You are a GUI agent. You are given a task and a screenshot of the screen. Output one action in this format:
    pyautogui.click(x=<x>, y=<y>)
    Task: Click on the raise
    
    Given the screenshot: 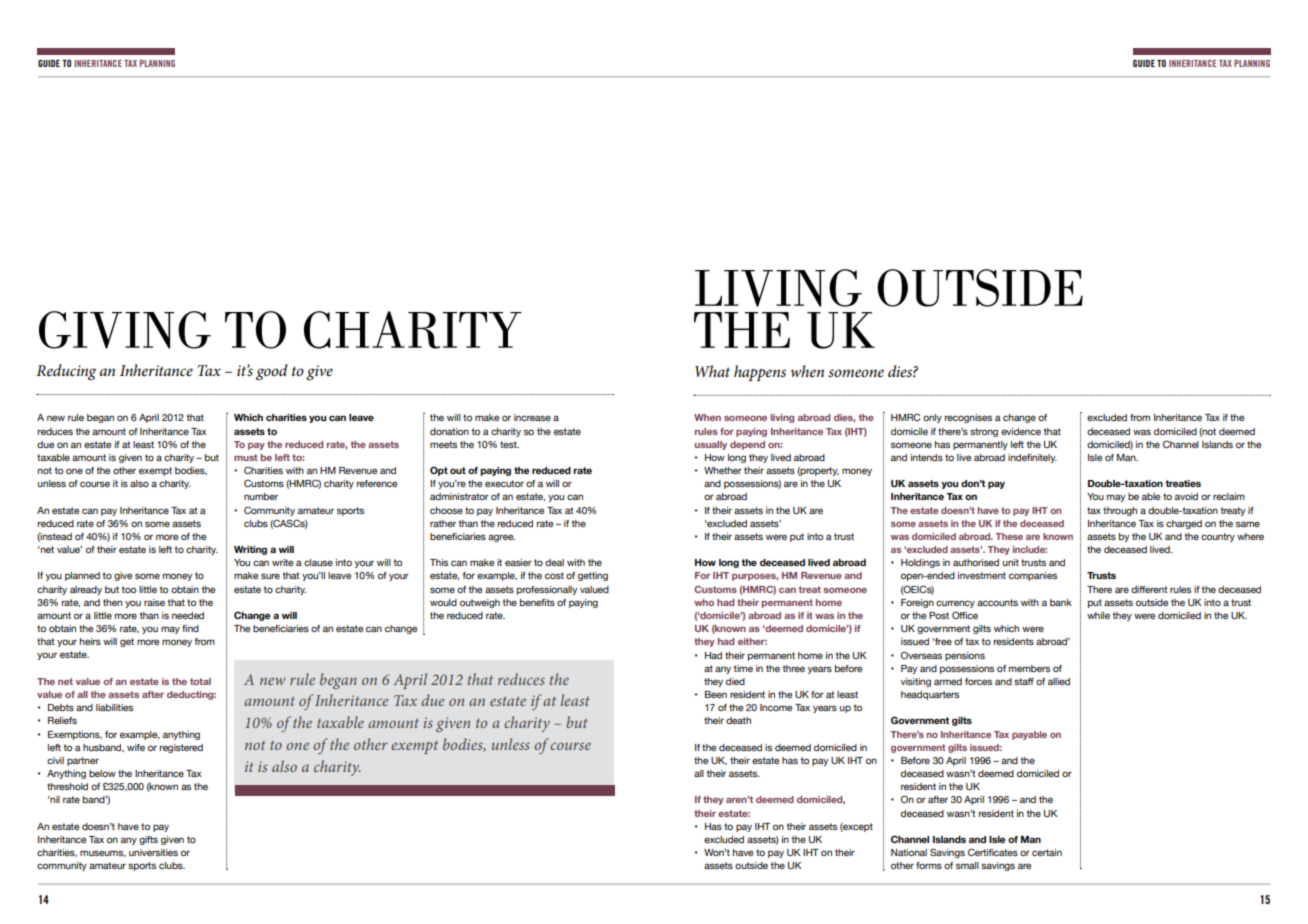 What is the action you would take?
    pyautogui.click(x=154, y=602)
